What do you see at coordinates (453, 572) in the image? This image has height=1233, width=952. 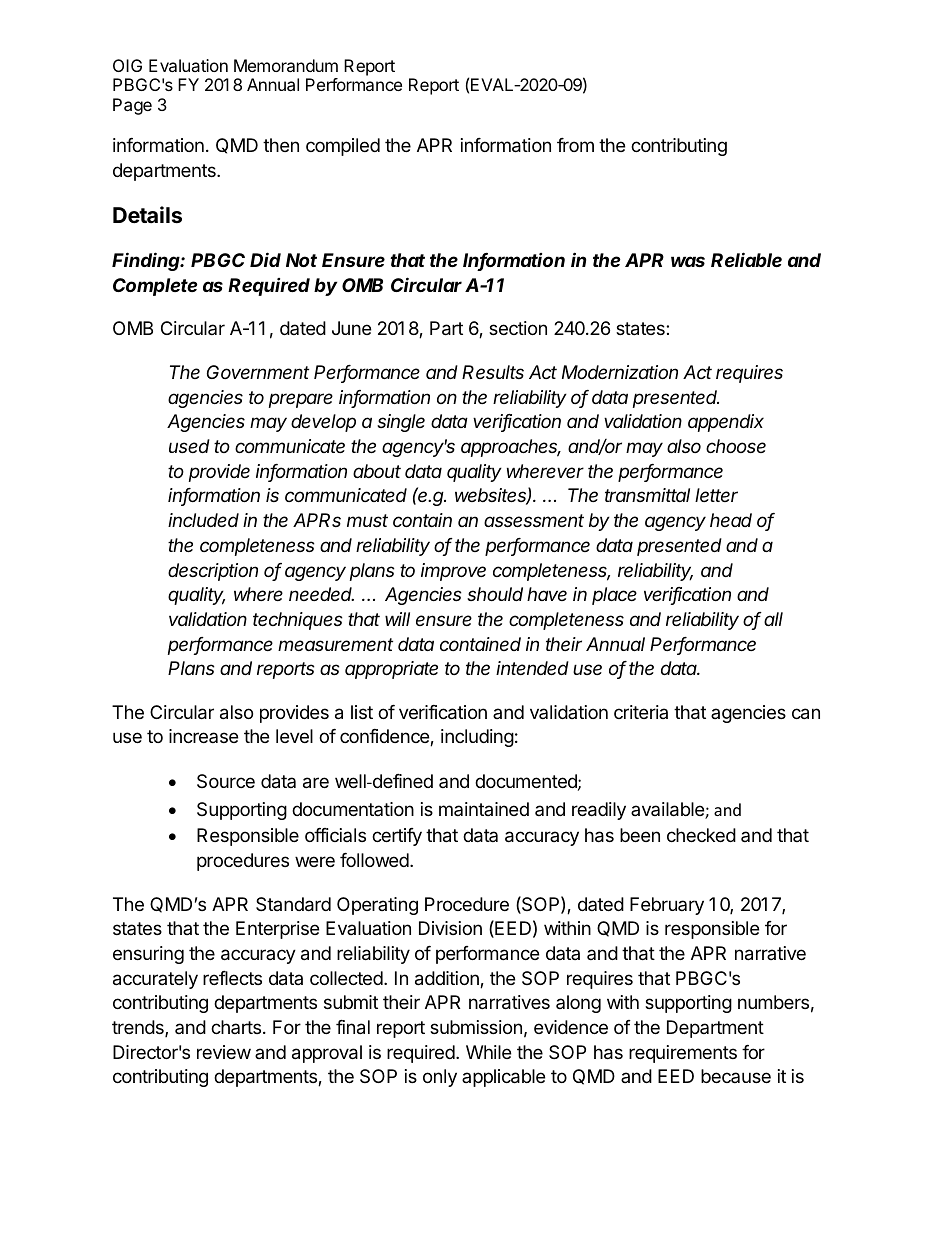 I see `improve` at bounding box center [453, 572].
